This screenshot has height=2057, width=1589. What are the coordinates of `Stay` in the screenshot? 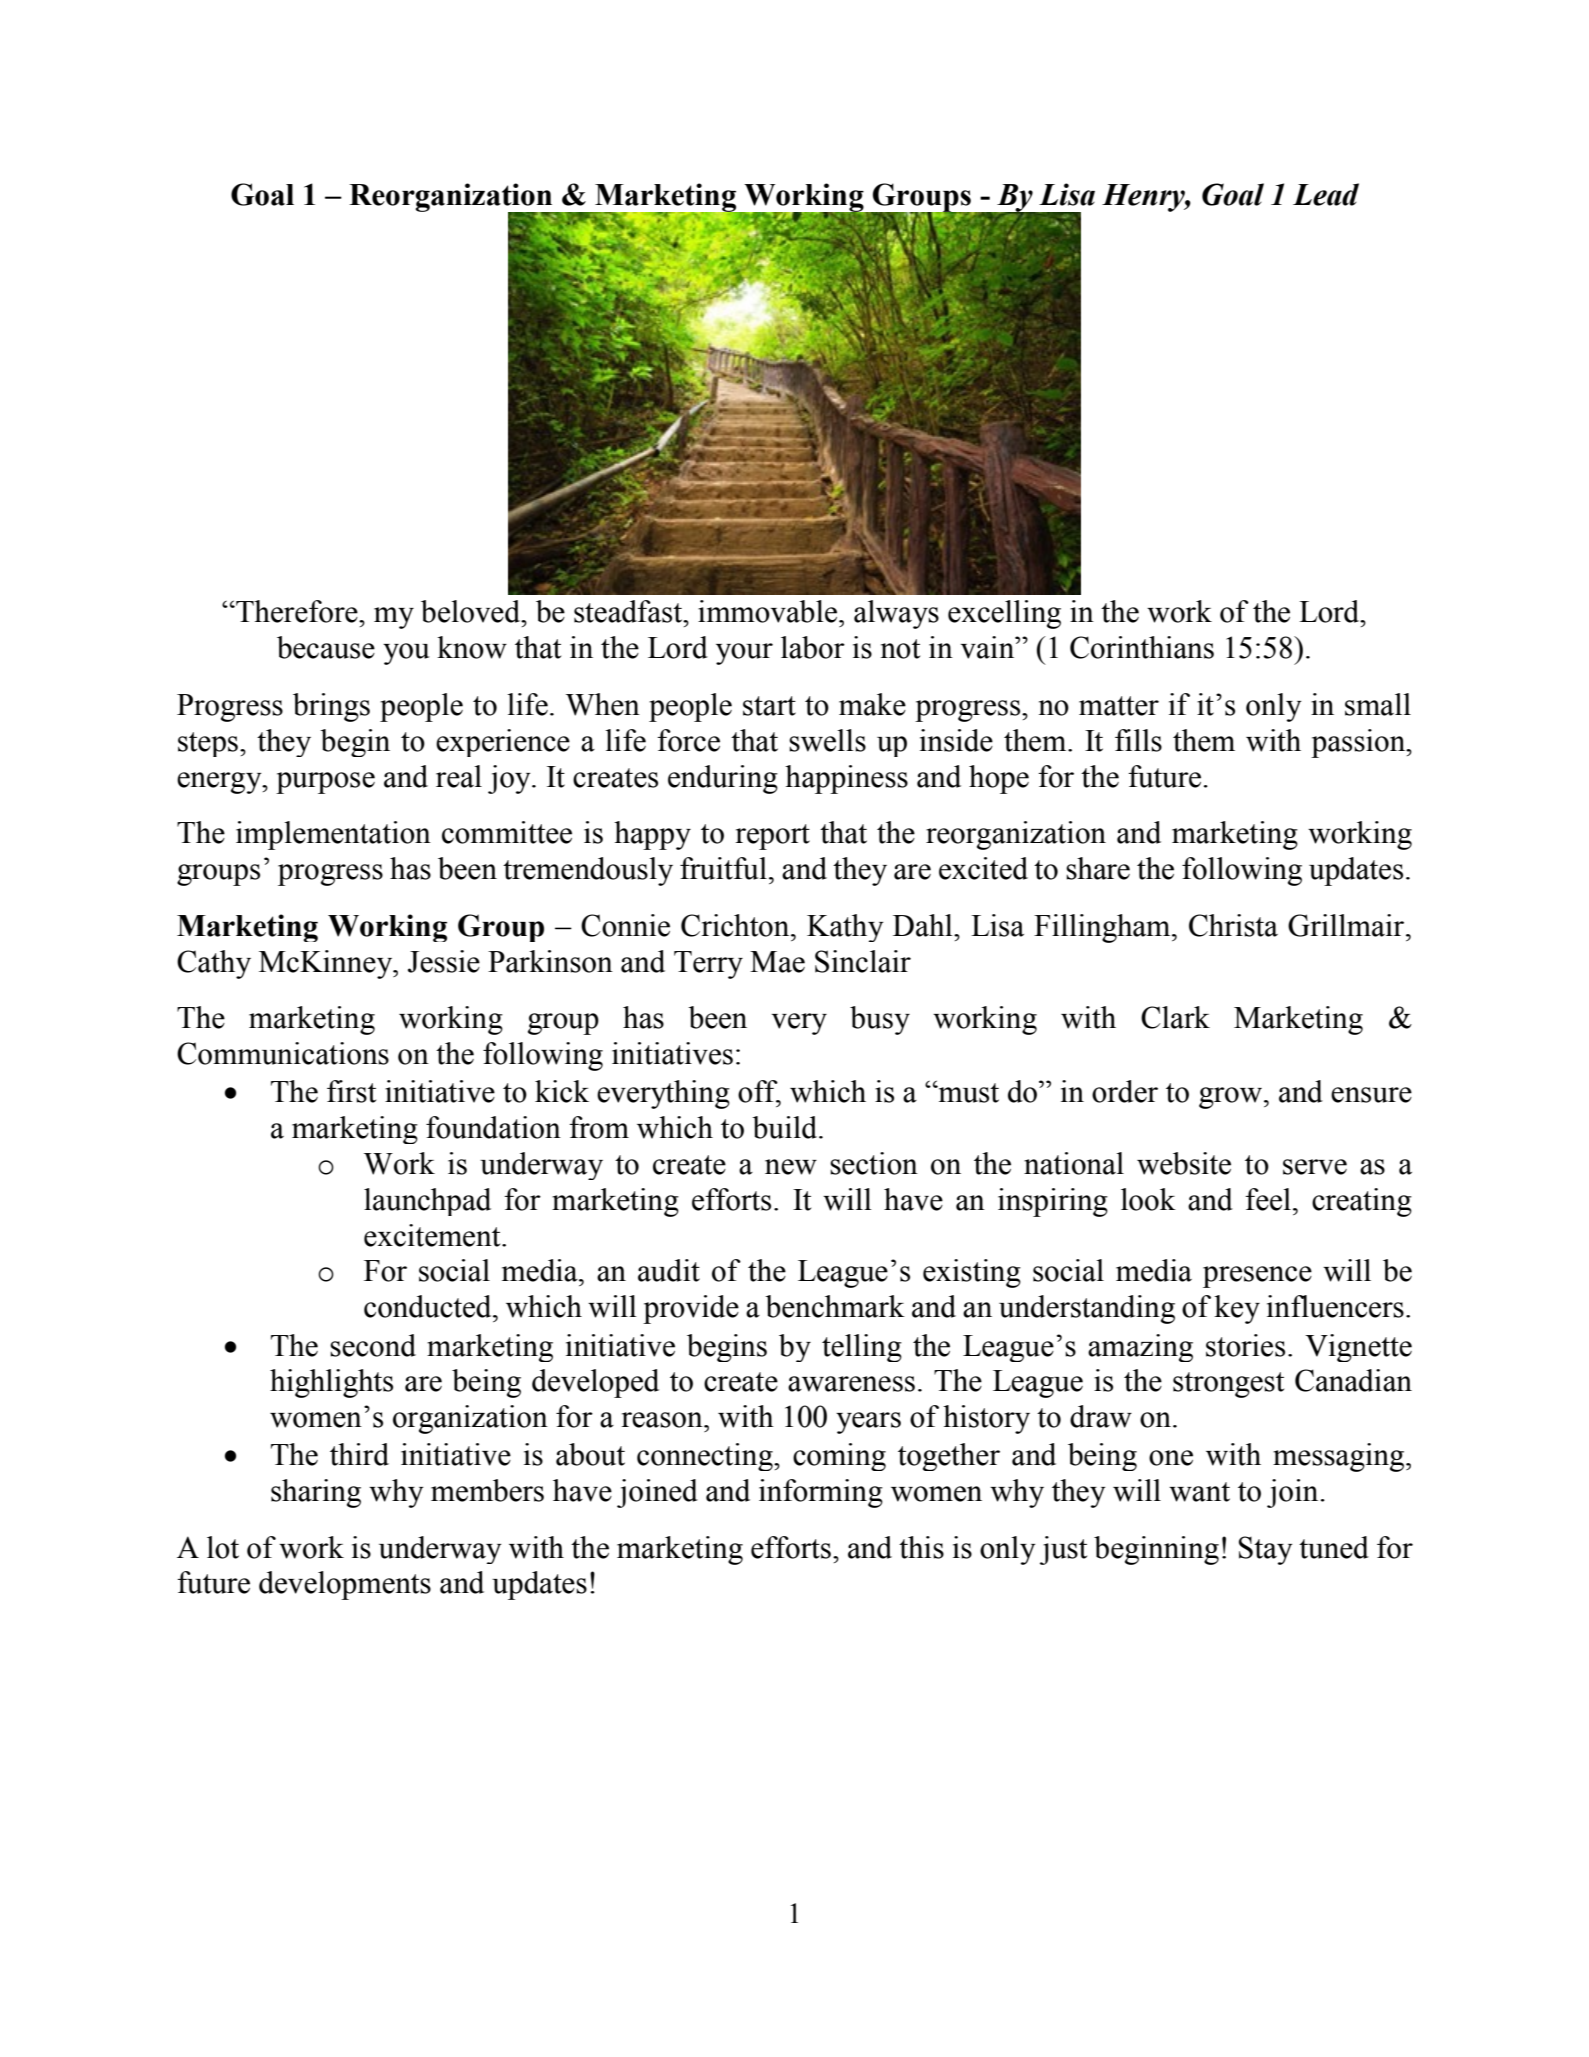 It's located at (1266, 1550).
